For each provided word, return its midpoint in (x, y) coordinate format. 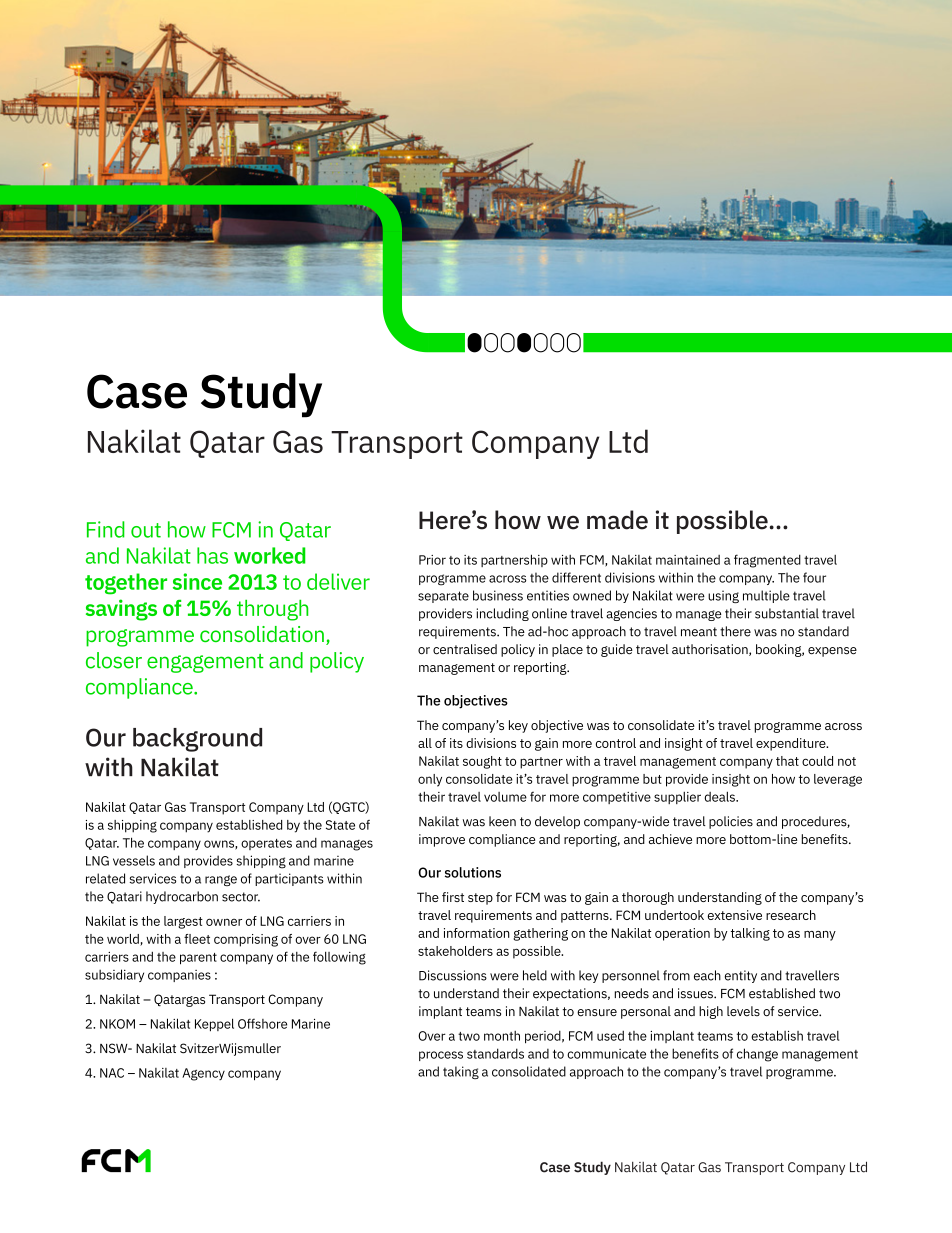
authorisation (711, 650)
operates (266, 844)
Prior (432, 560)
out (146, 530)
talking (750, 934)
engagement (205, 663)
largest (183, 922)
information (477, 933)
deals (720, 796)
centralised (465, 649)
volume (505, 797)
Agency (203, 1074)
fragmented (767, 561)
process (441, 1056)
